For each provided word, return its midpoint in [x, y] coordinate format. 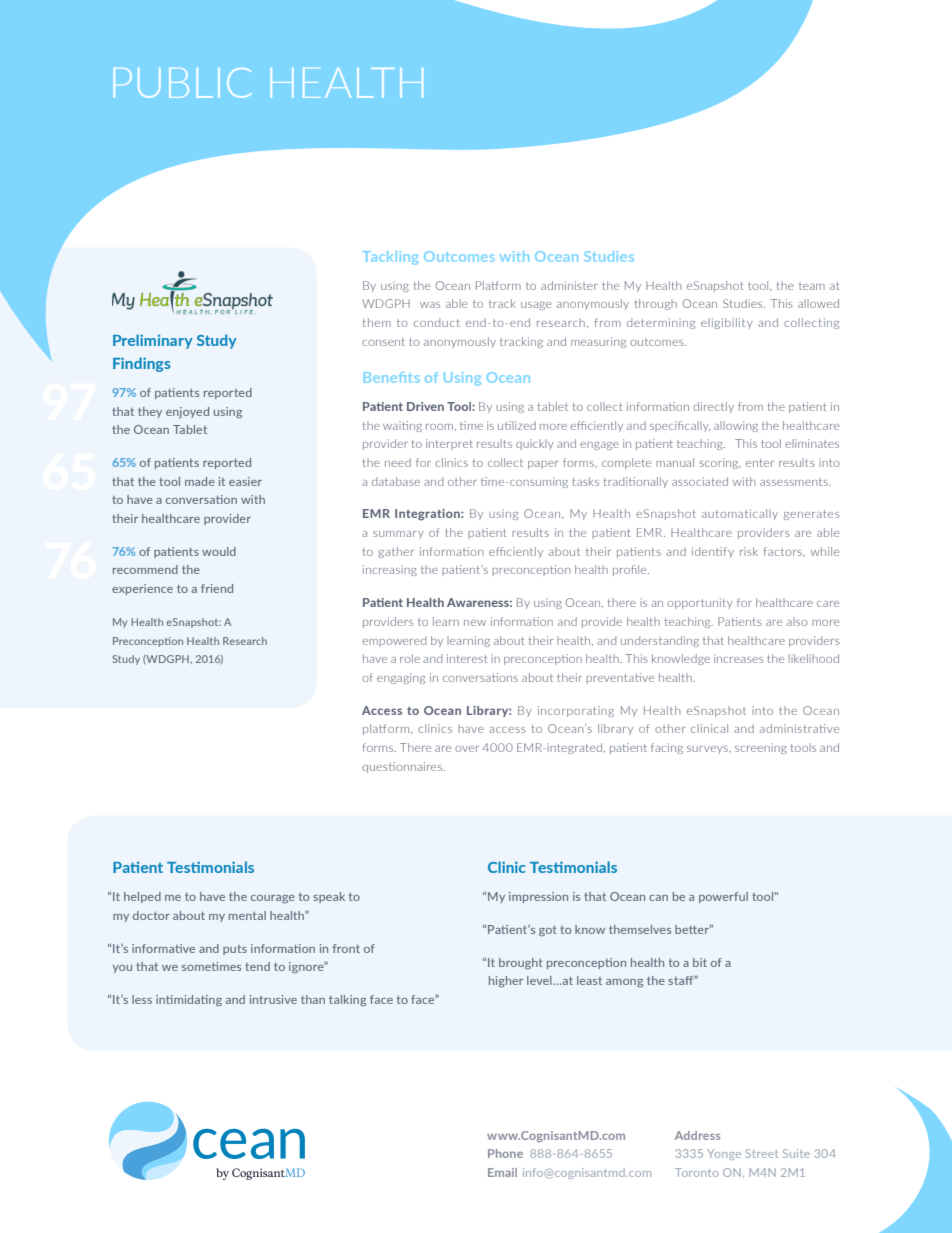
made [200, 481]
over [467, 749]
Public [183, 83]
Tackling [390, 258]
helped [142, 897]
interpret [449, 444]
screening [761, 748]
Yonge [724, 1154]
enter [760, 463]
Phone [505, 1153]
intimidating [189, 1001]
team [812, 286]
